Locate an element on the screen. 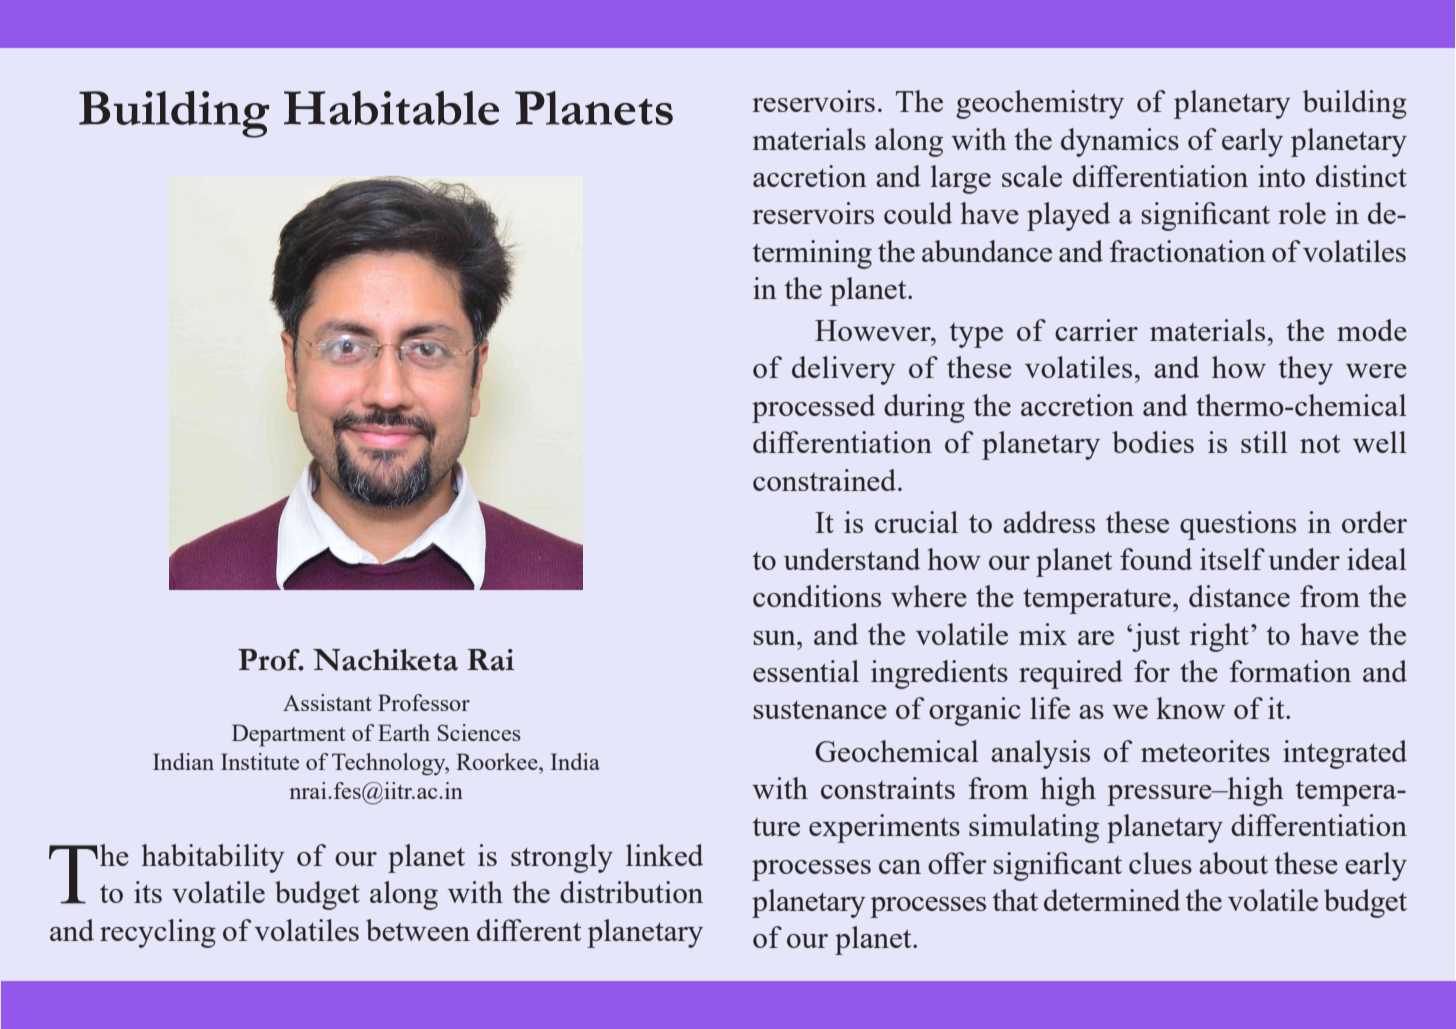  right is located at coordinates (1219, 637).
